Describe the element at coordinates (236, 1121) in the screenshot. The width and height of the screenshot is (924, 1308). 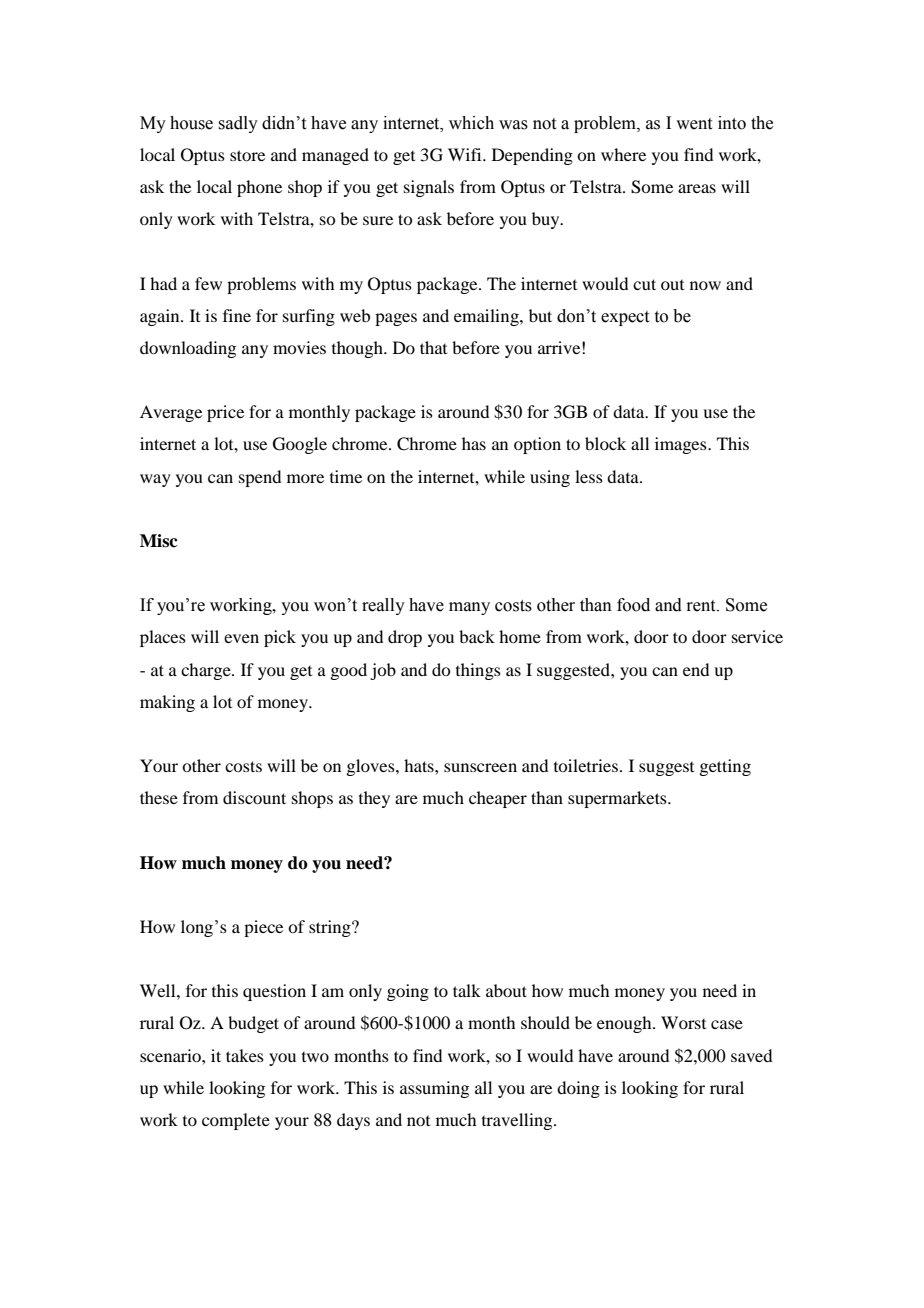
I see `complete` at that location.
